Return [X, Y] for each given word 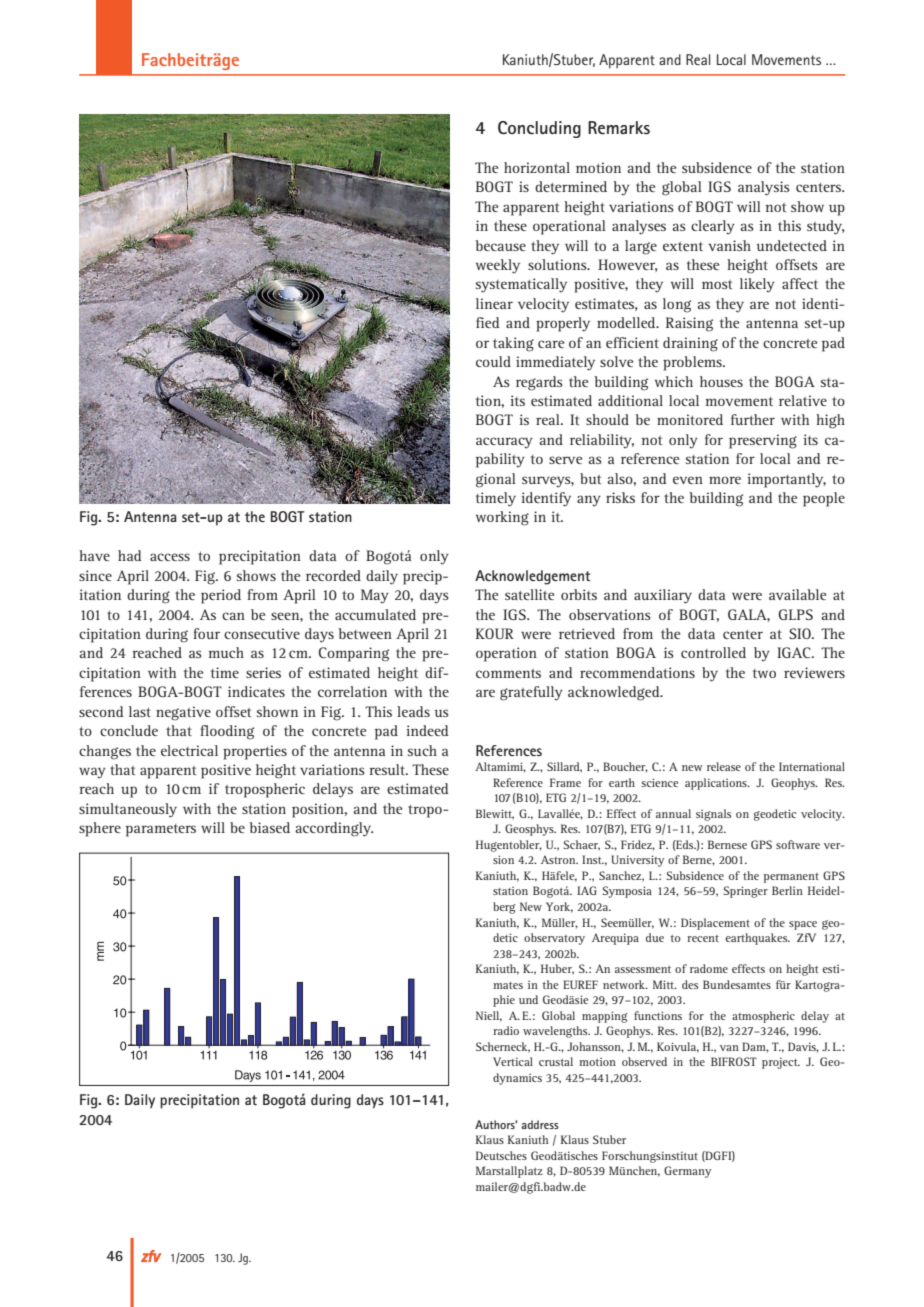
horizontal [537, 167]
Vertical [513, 1061]
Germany [687, 1172]
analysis [764, 188]
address [540, 1124]
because [500, 245]
